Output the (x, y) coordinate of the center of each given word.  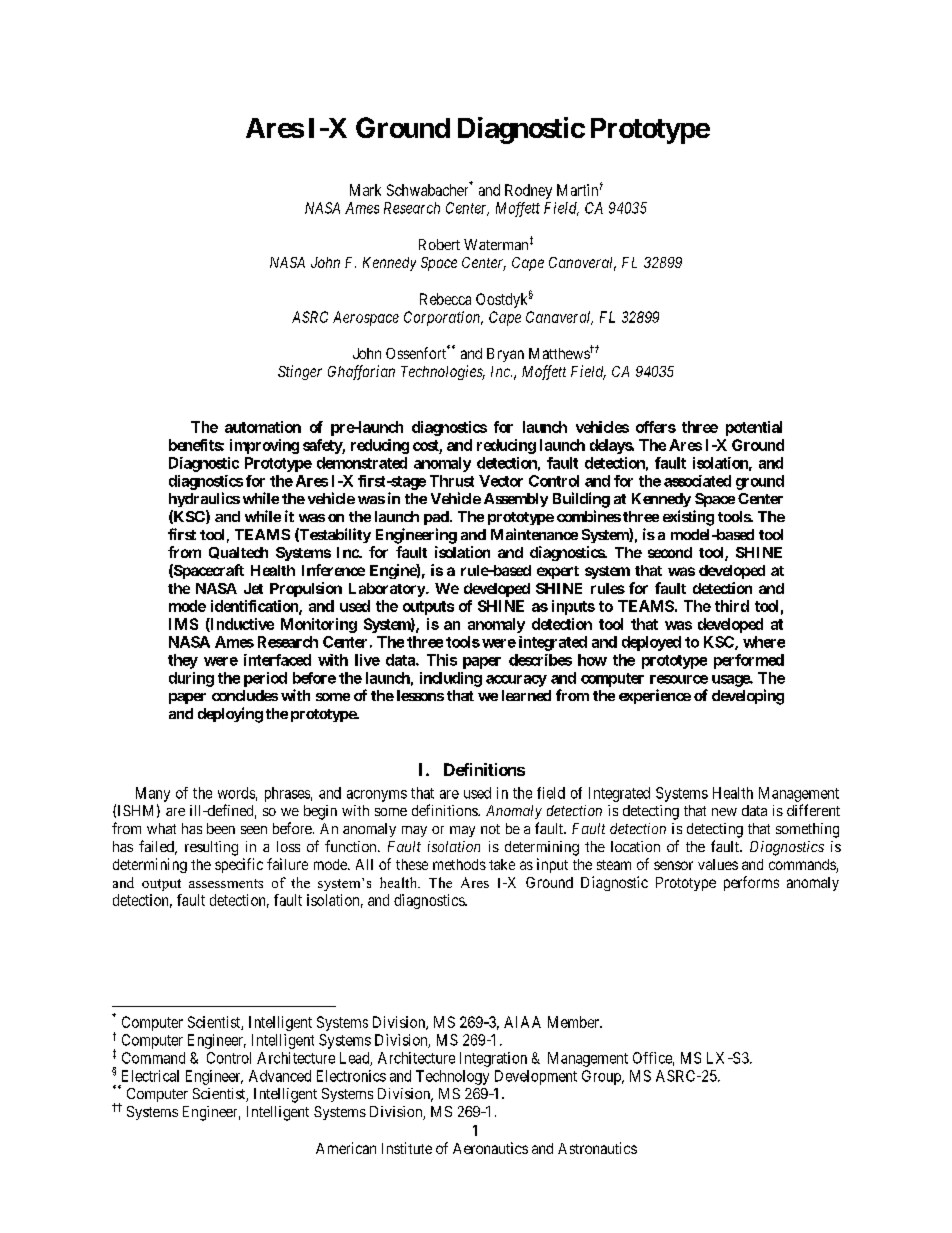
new (724, 812)
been (221, 828)
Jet (253, 588)
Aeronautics (490, 1148)
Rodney (528, 191)
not (490, 829)
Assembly (516, 500)
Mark (365, 190)
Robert (439, 244)
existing (688, 518)
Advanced (280, 1076)
